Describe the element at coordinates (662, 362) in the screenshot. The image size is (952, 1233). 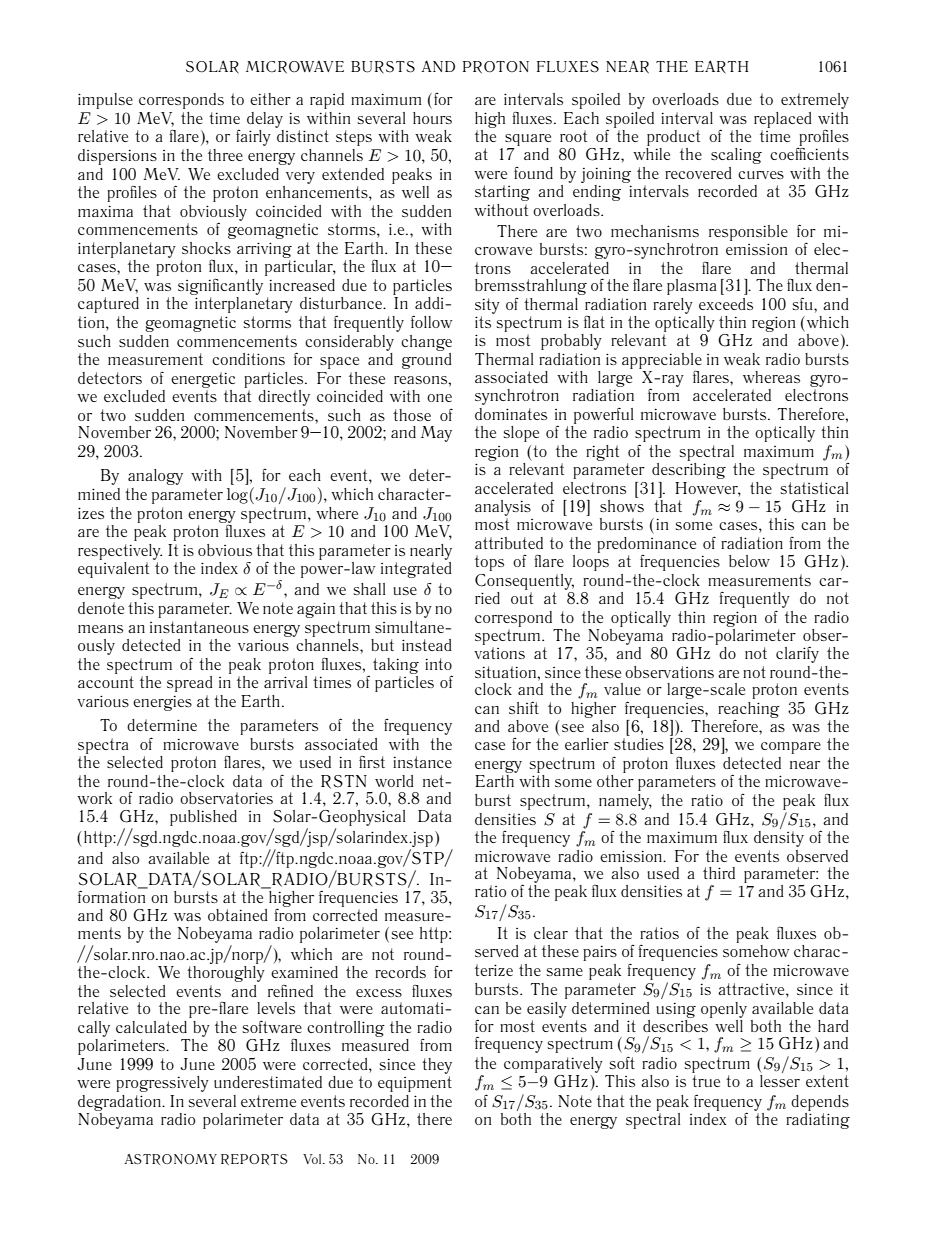
I see `appreciable` at that location.
